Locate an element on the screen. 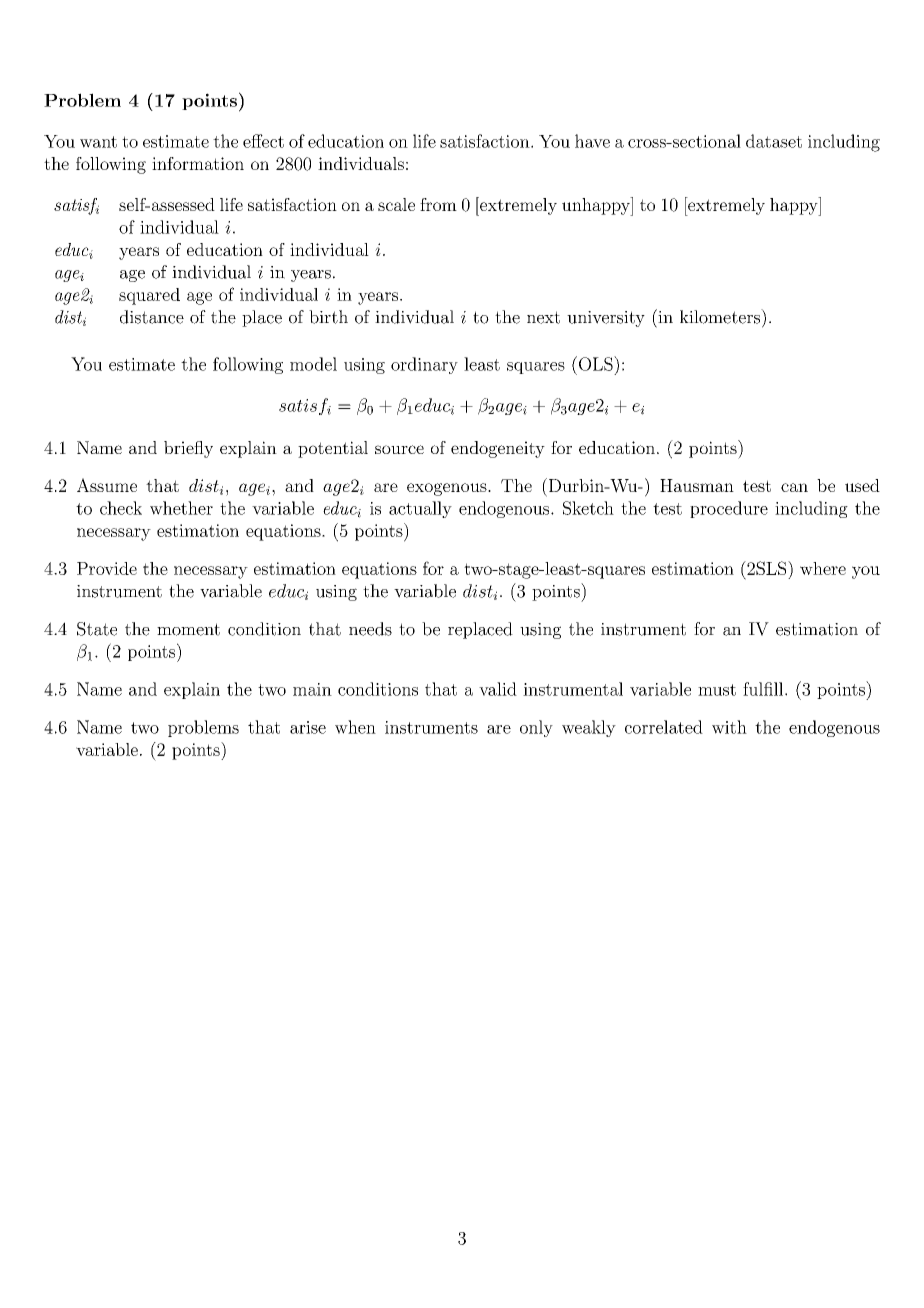 This screenshot has height=1308, width=924. ordinary is located at coordinates (424, 365).
